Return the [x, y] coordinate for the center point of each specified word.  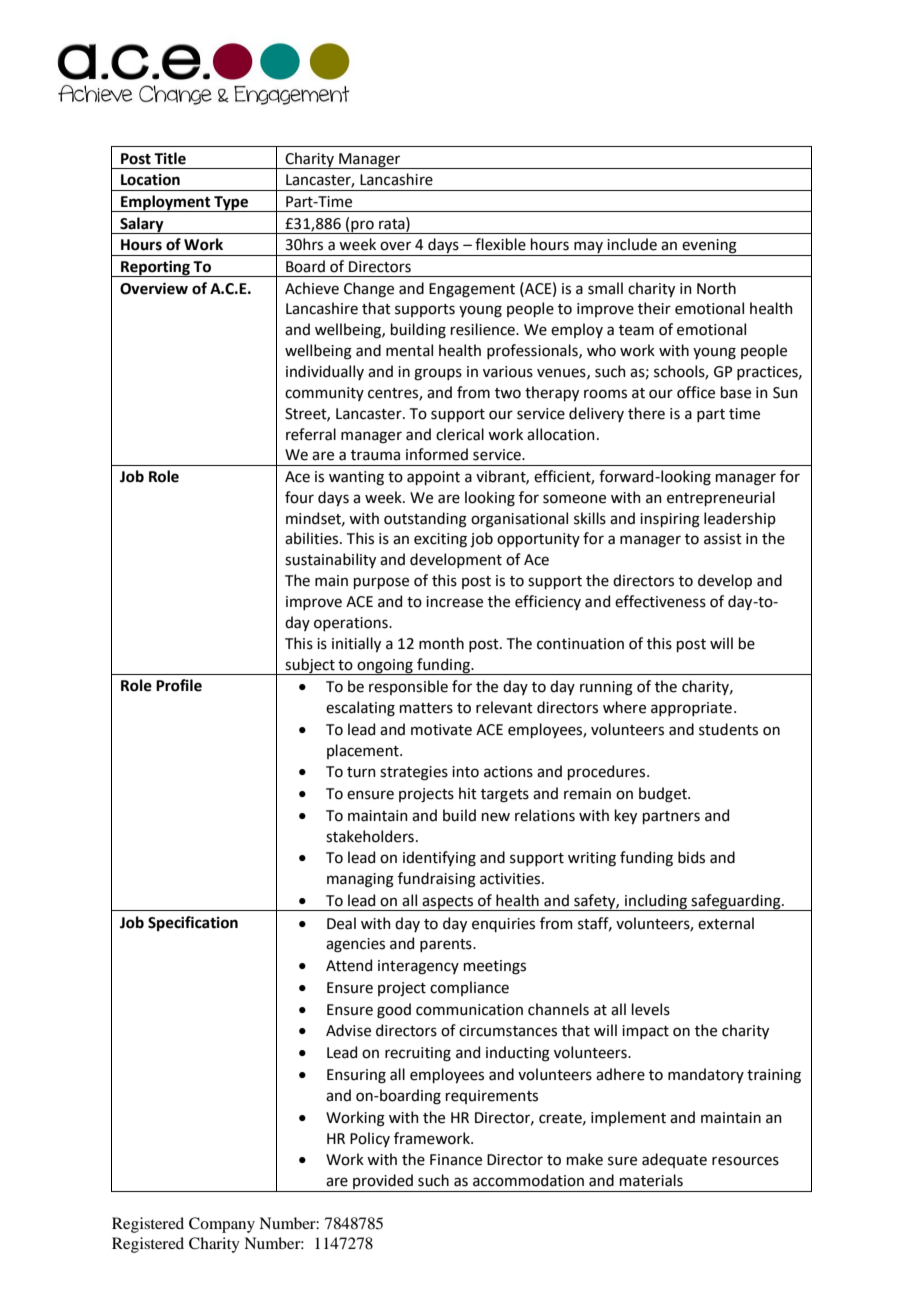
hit [468, 793]
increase [454, 602]
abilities [313, 538]
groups [438, 374]
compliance [469, 988]
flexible [500, 244]
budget [664, 795]
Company [222, 1225]
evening [709, 247]
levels [651, 1009]
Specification [193, 923]
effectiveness [660, 601]
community [324, 394]
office [696, 392]
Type [231, 204]
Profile [179, 685]
